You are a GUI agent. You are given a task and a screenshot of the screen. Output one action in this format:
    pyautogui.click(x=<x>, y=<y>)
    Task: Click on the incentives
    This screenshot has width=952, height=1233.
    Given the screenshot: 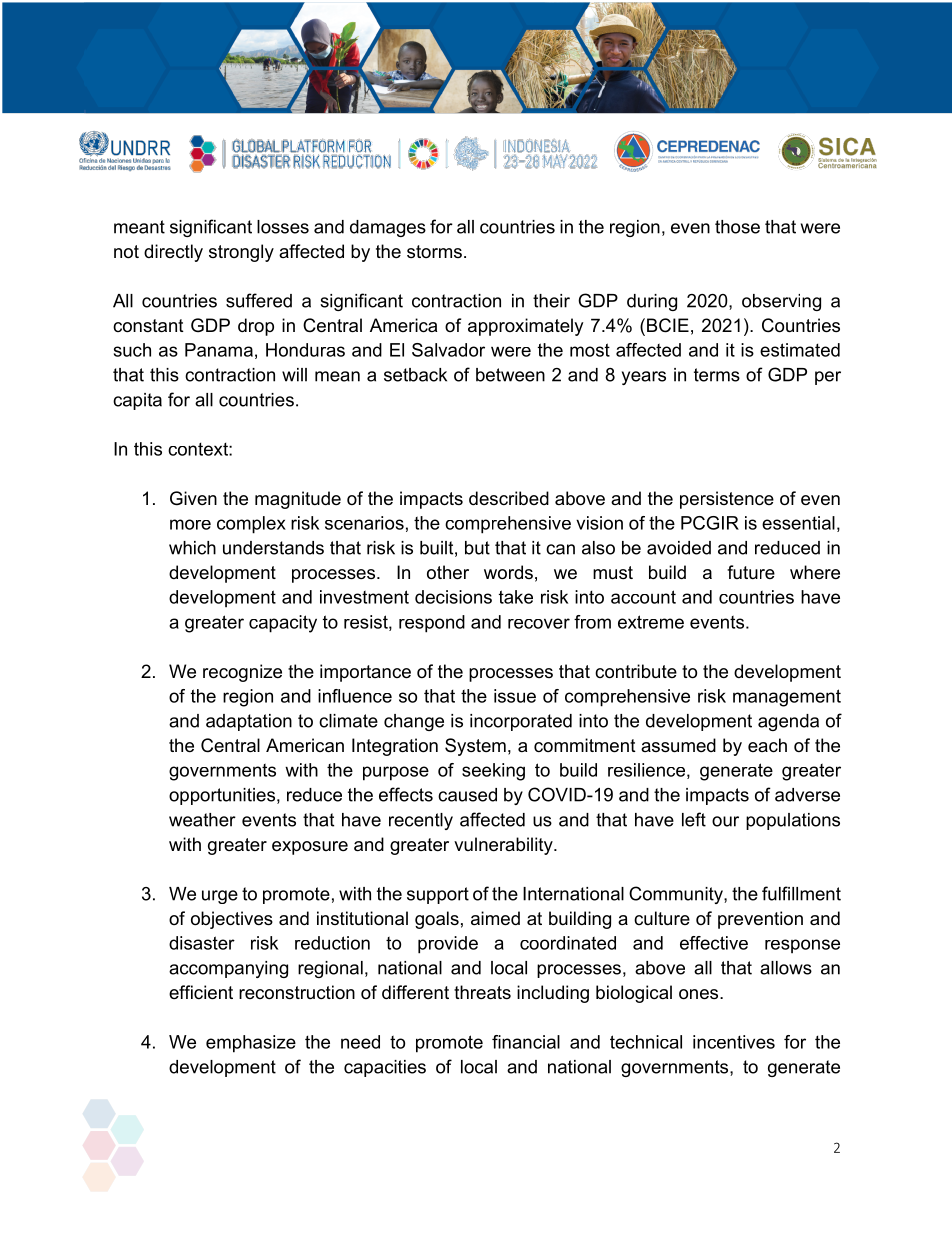 What is the action you would take?
    pyautogui.click(x=734, y=1042)
